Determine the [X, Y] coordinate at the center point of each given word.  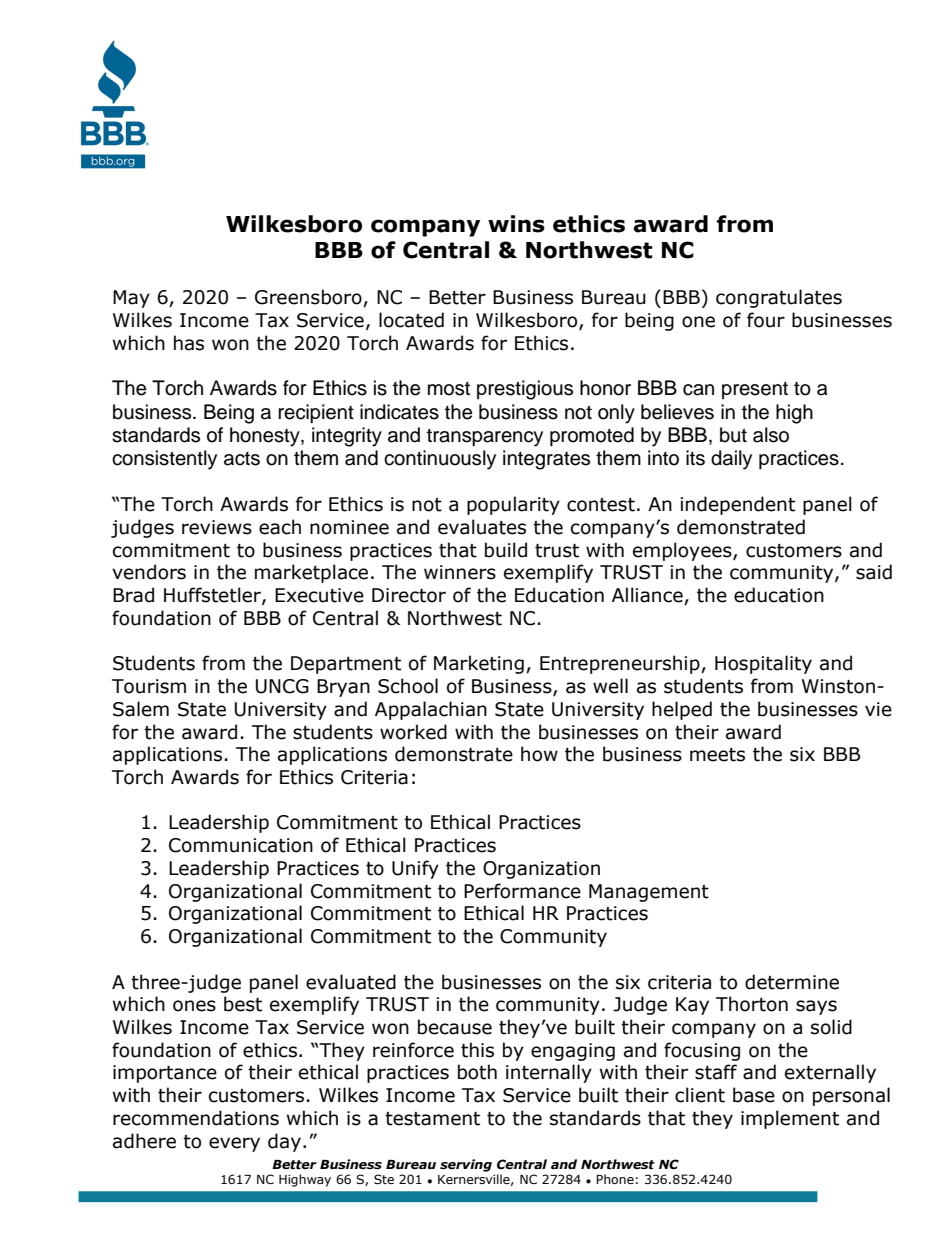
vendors [149, 572]
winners [460, 572]
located [411, 320]
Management [649, 893]
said [874, 572]
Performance [522, 891]
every [234, 1144]
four [766, 320]
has [189, 343]
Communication [241, 845]
